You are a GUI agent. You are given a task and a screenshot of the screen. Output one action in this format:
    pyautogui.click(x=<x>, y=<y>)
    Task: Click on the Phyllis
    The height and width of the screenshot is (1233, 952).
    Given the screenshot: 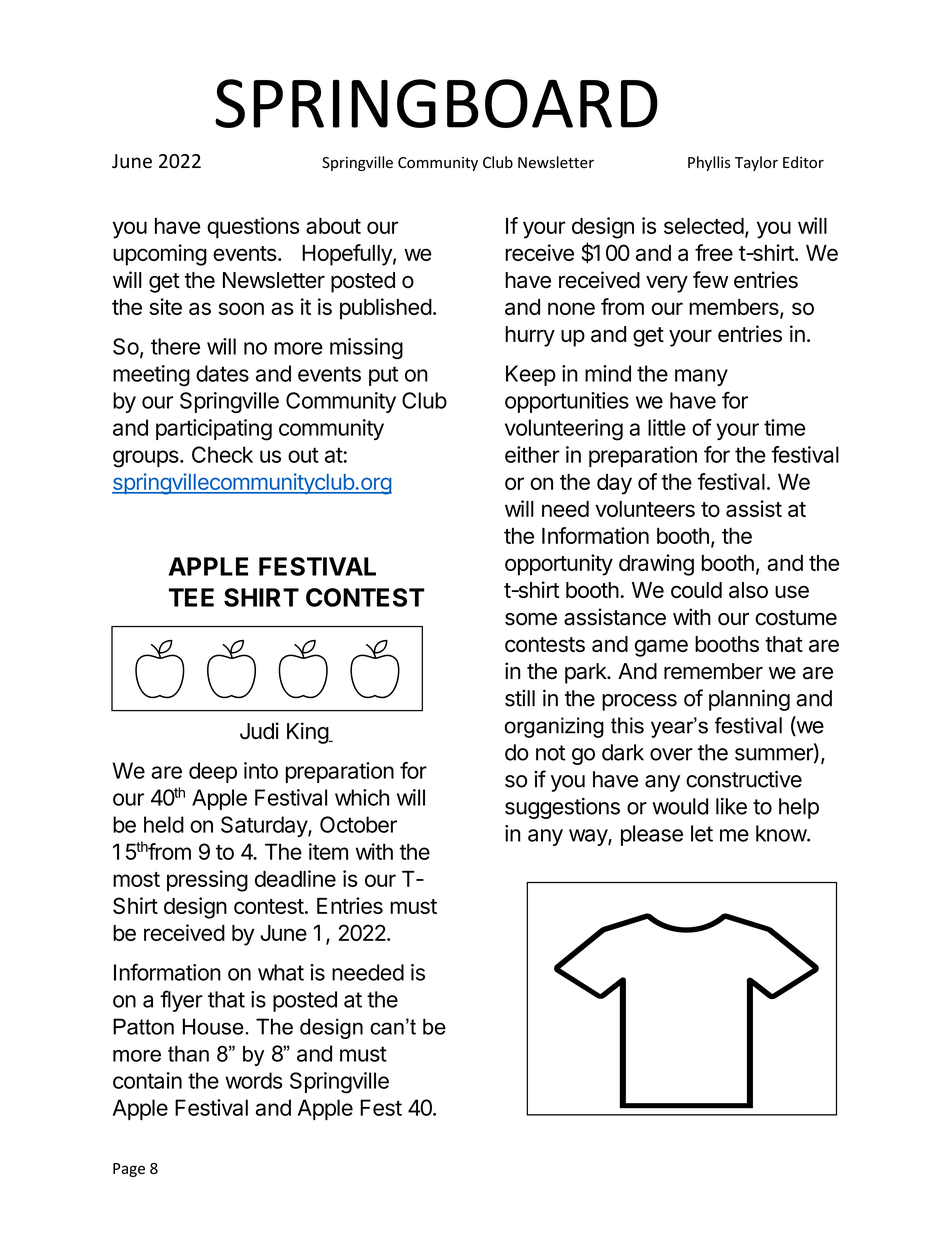 What is the action you would take?
    pyautogui.click(x=709, y=163)
